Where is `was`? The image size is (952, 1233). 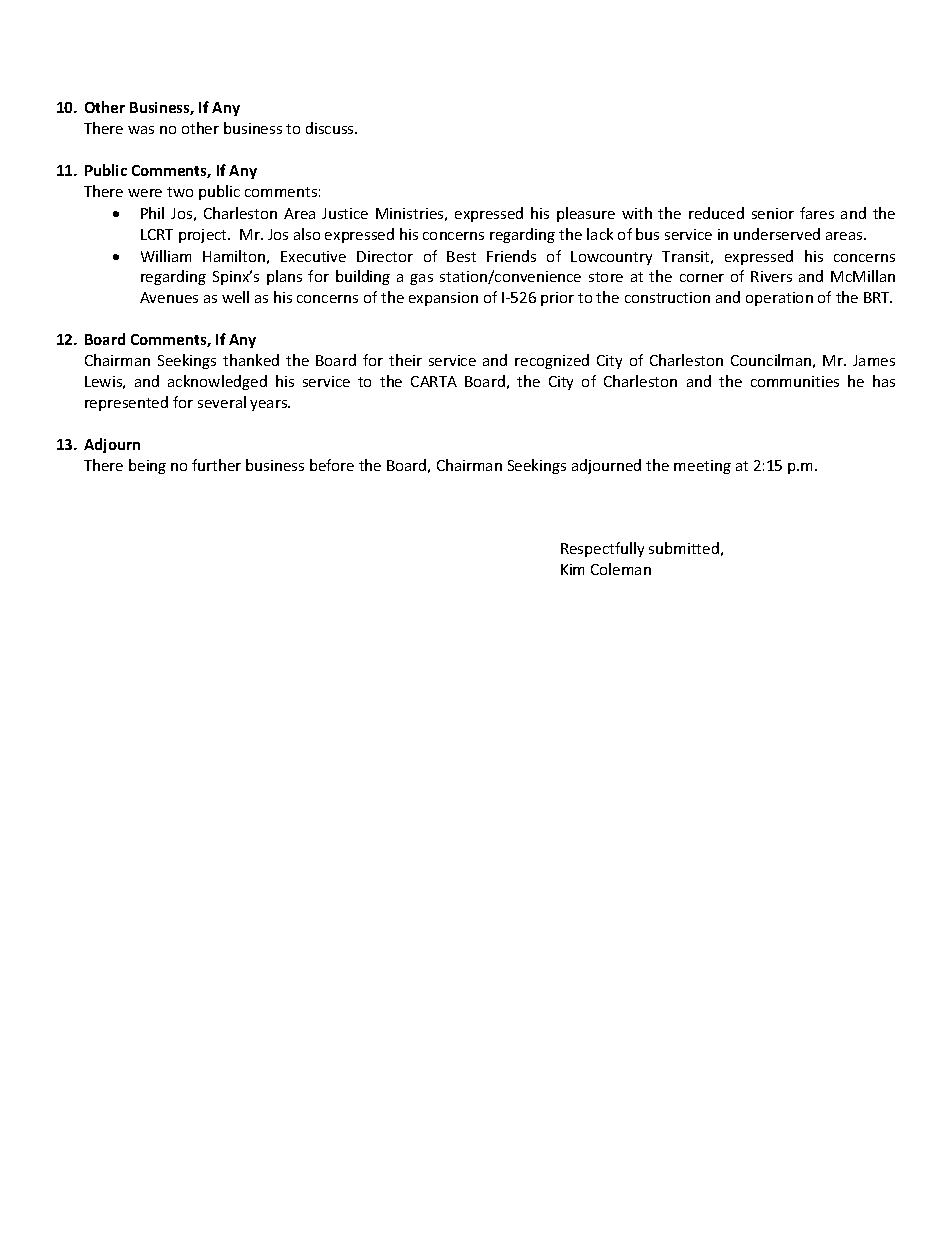 was is located at coordinates (141, 130).
